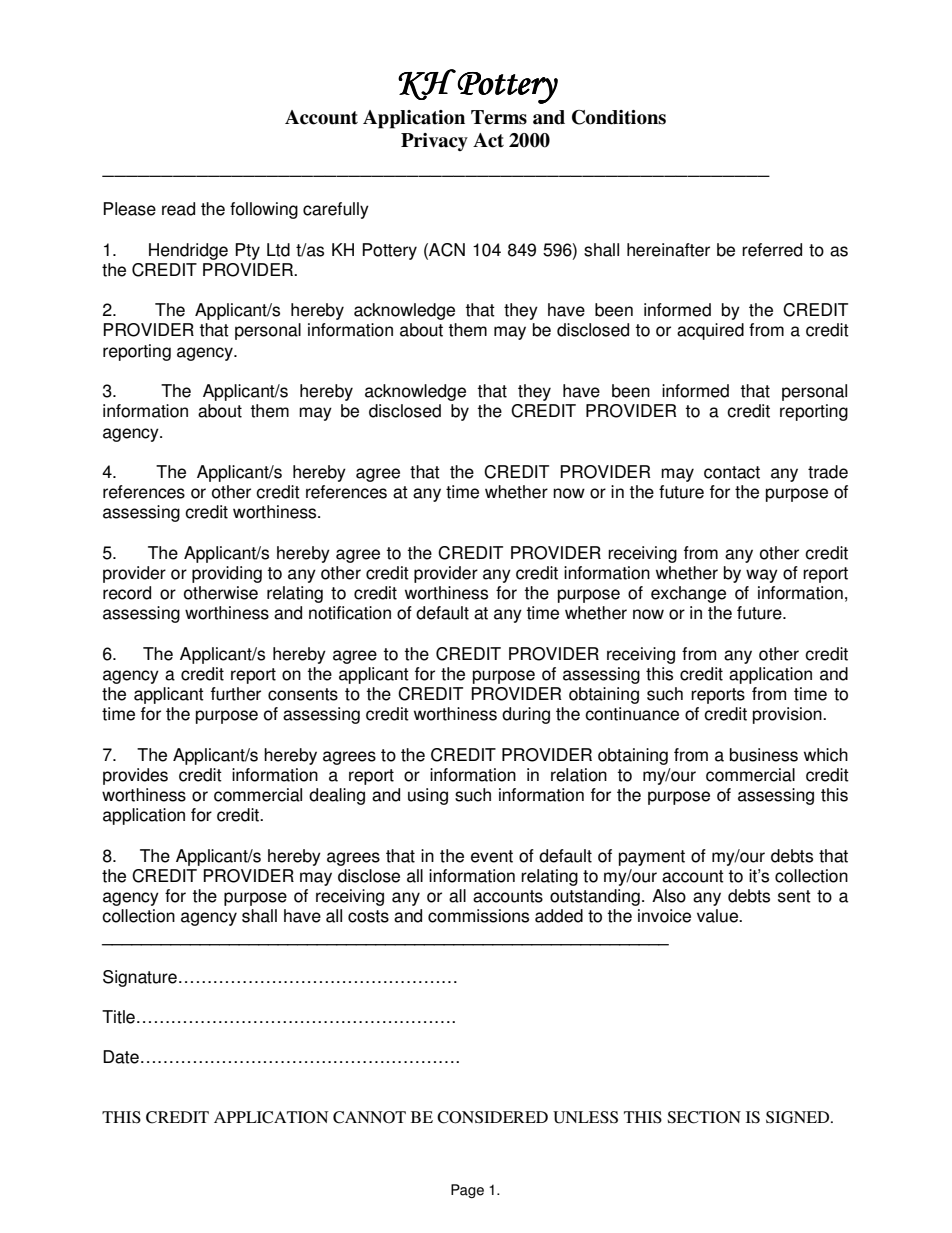 The height and width of the page is (1233, 952). What do you see at coordinates (121, 1057) in the page?
I see `Date` at bounding box center [121, 1057].
